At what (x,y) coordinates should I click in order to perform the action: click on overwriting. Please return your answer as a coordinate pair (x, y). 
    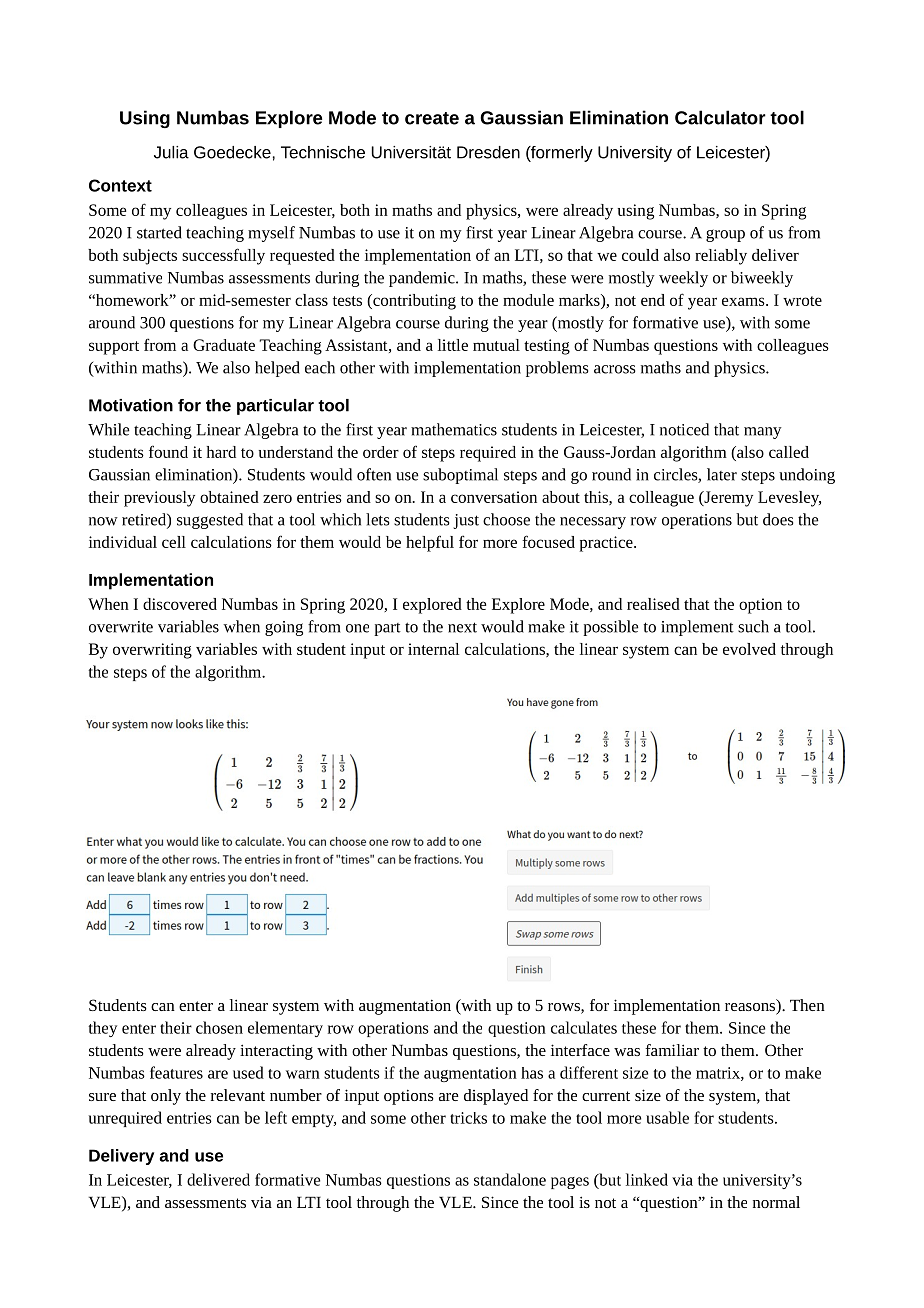
    Looking at the image, I should click on (152, 651).
